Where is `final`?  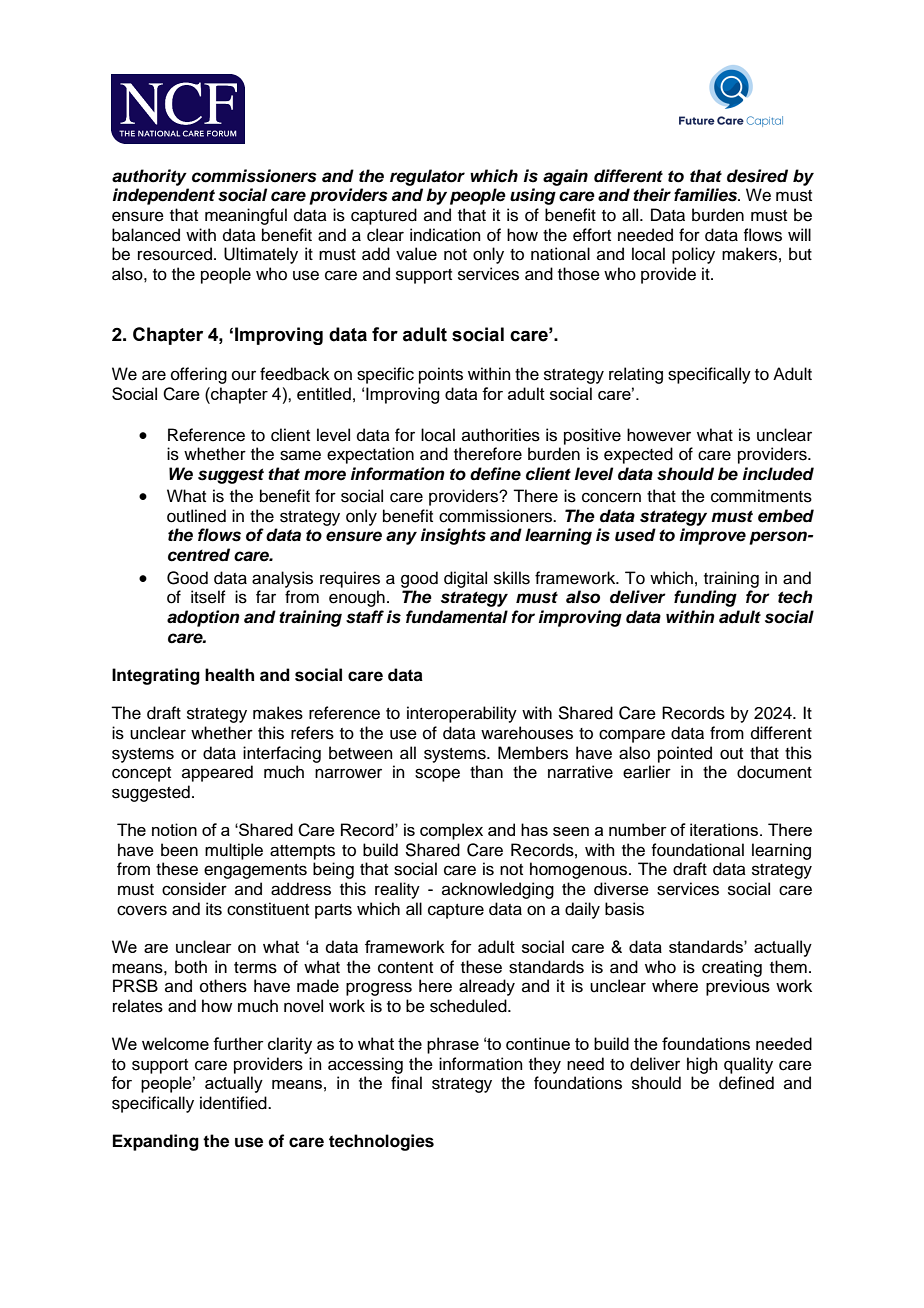
final is located at coordinates (406, 1082).
